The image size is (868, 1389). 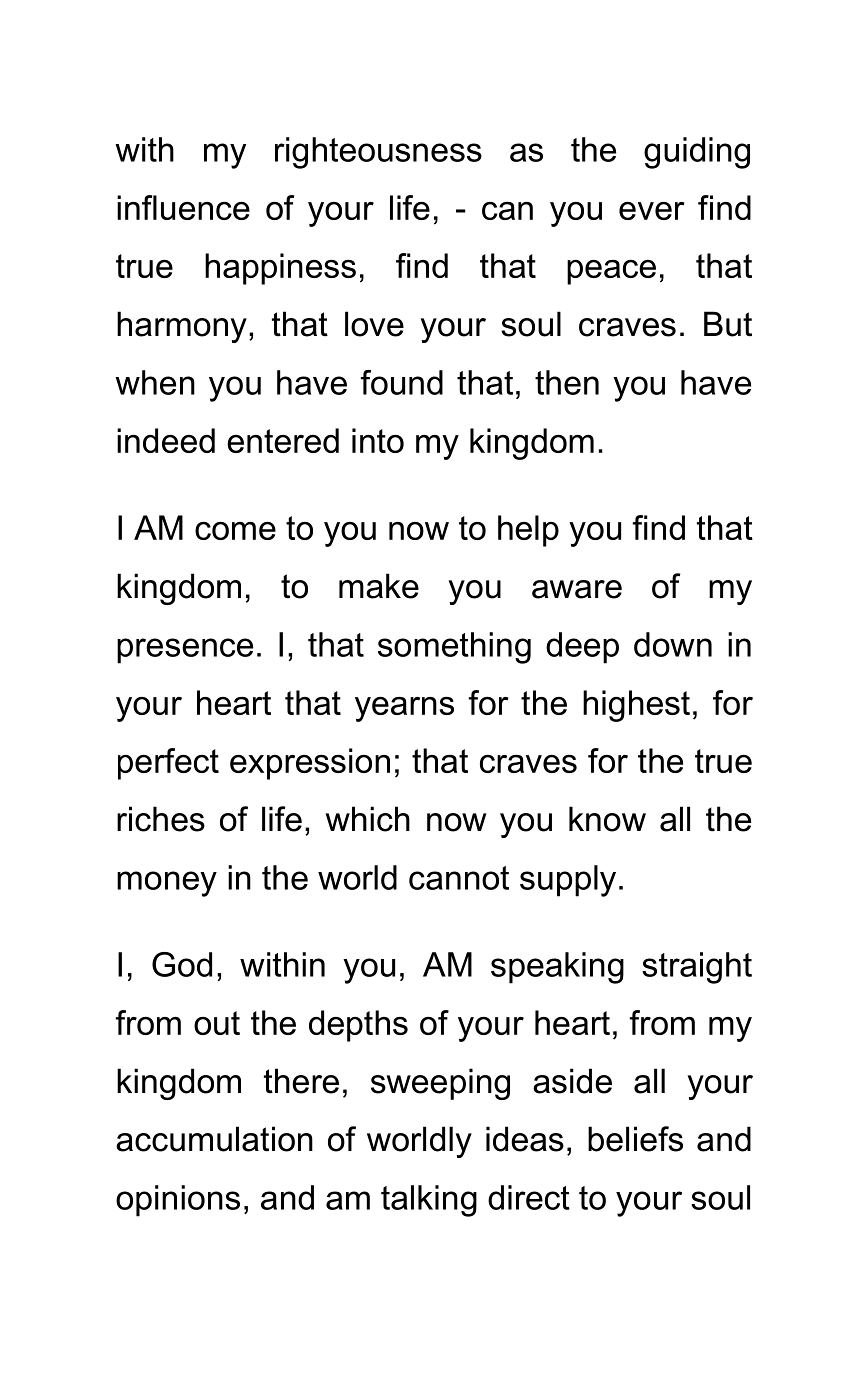 I want to click on ever, so click(x=652, y=211).
